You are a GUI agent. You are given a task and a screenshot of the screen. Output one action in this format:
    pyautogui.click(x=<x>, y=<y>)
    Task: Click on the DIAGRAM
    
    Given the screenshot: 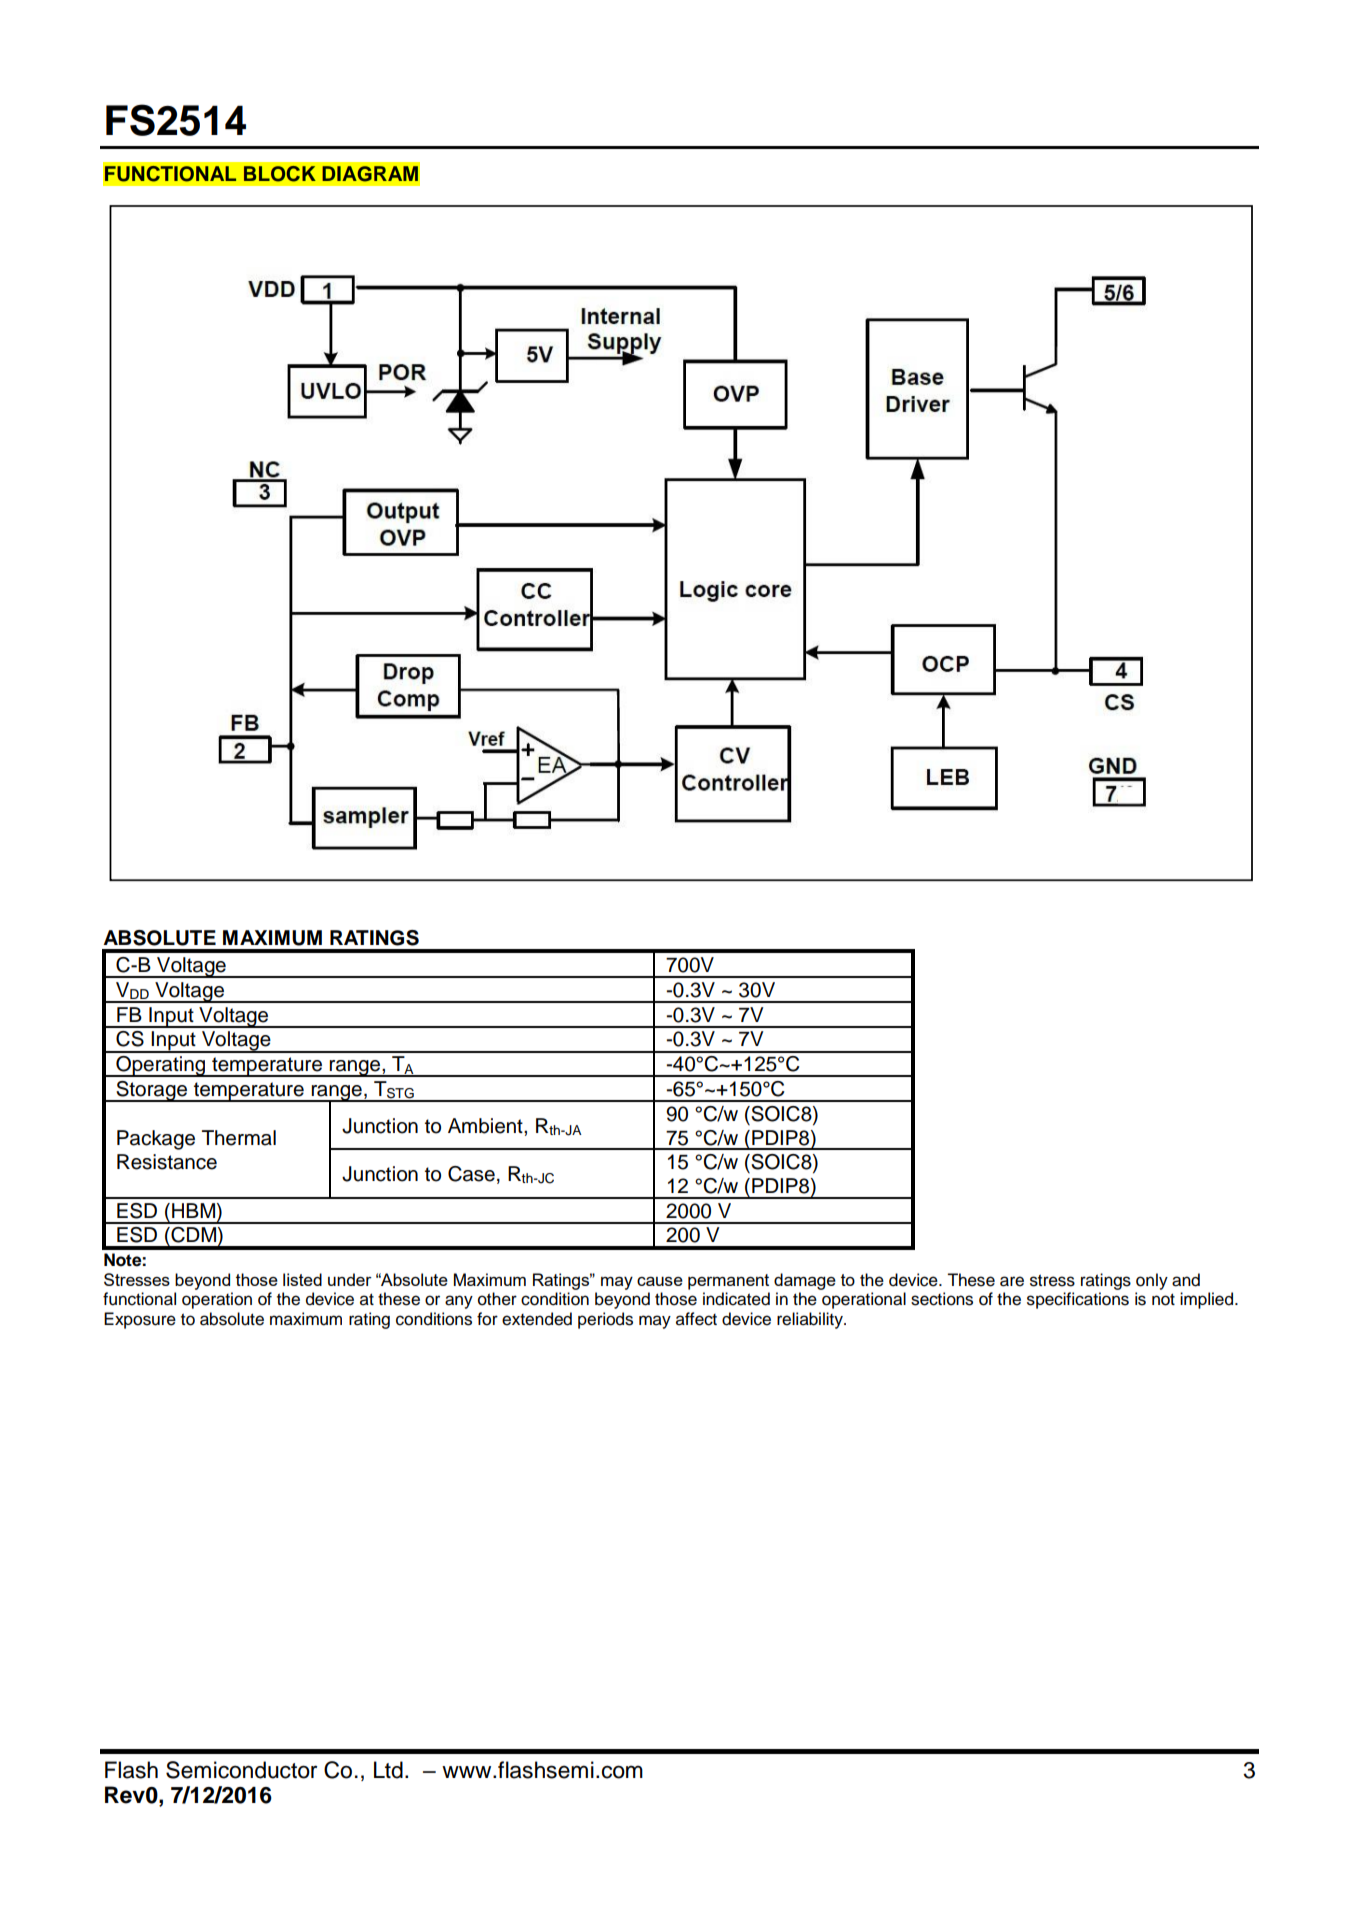 What is the action you would take?
    pyautogui.click(x=370, y=174)
